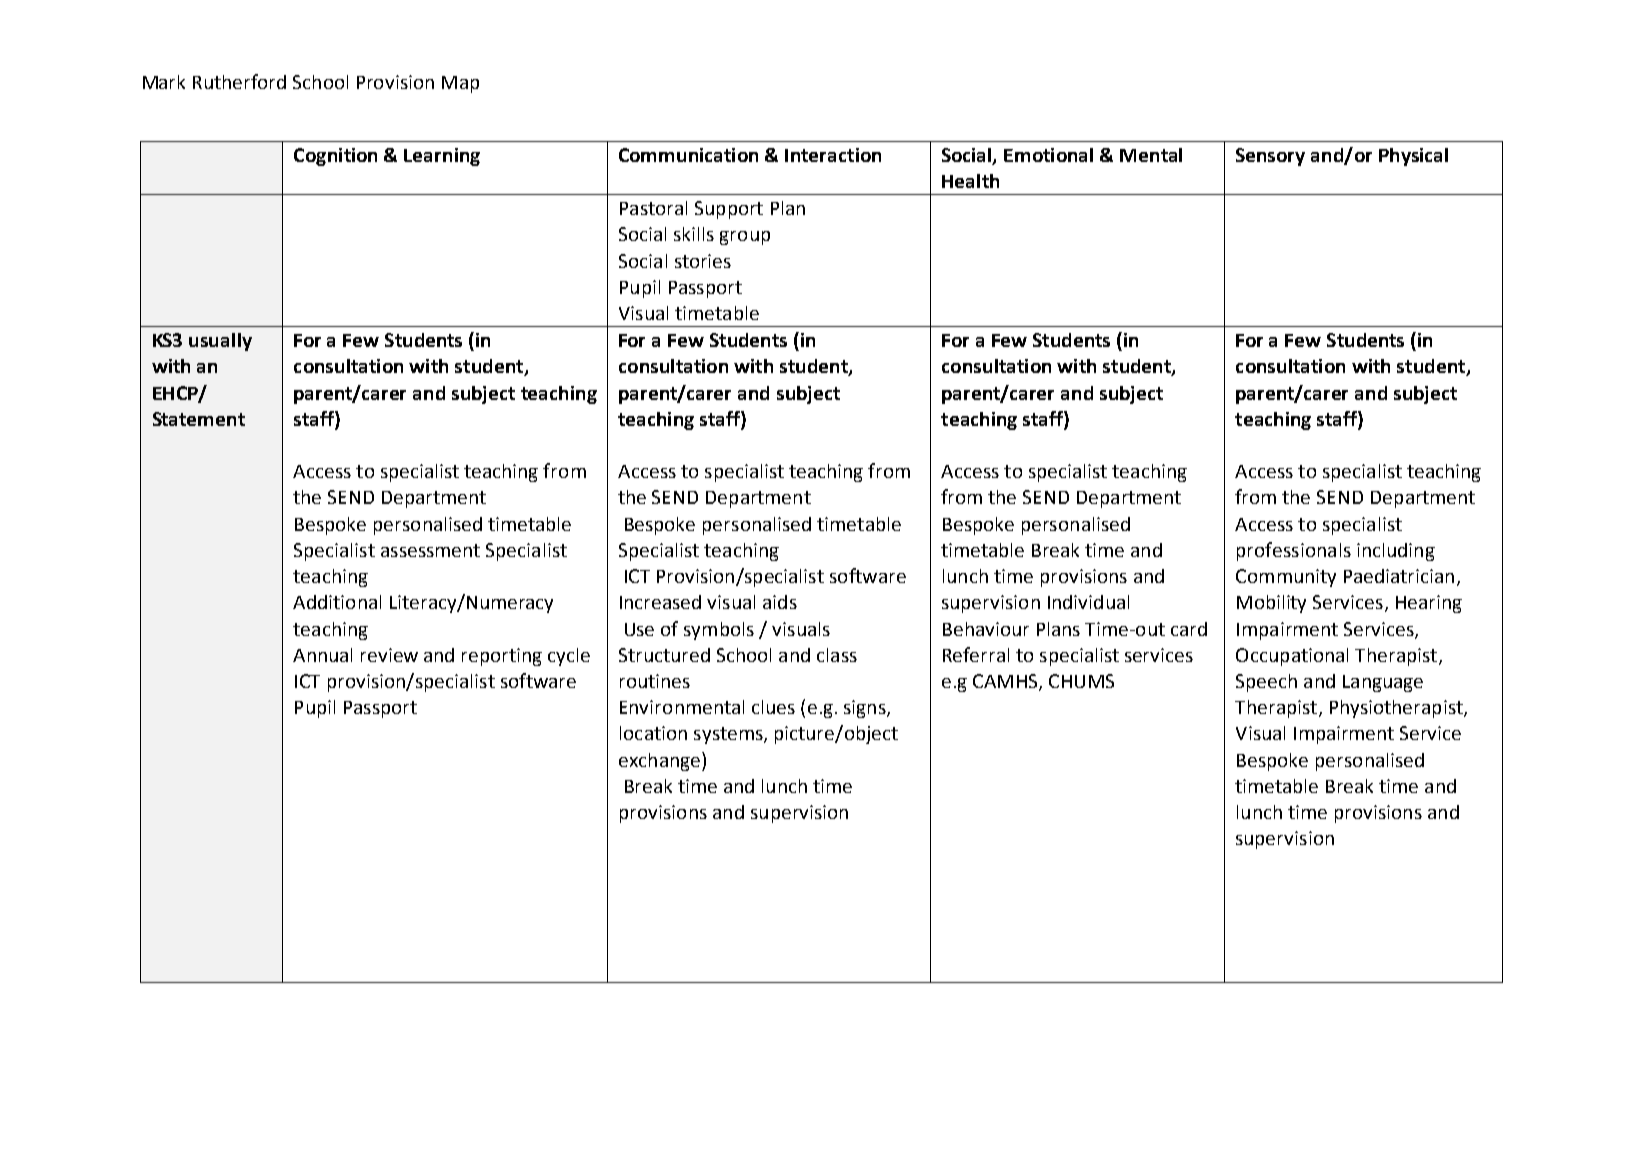 The height and width of the screenshot is (1162, 1643). Describe the element at coordinates (239, 81) in the screenshot. I see `Rutherford` at that location.
